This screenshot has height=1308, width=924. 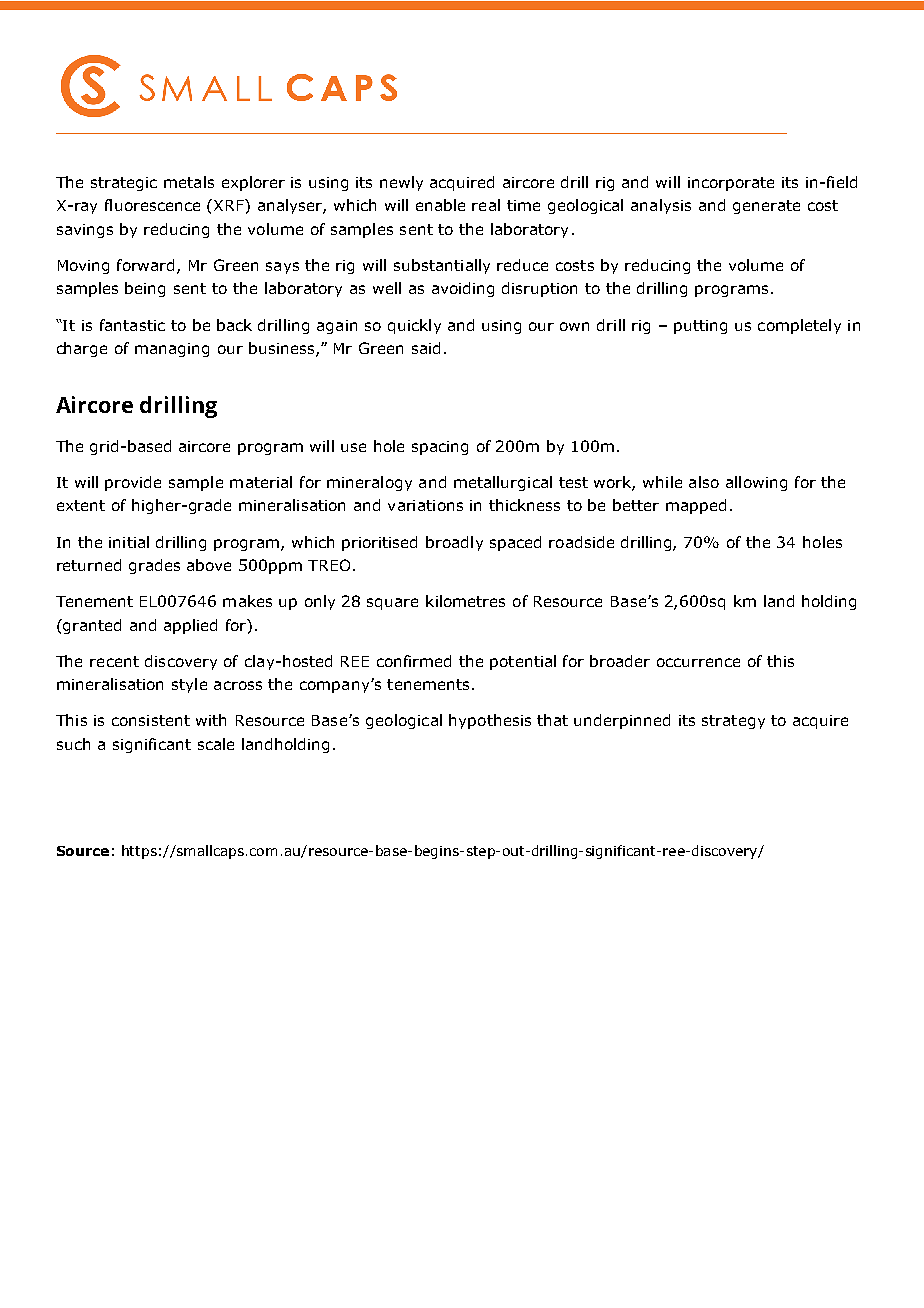 I want to click on applied, so click(x=190, y=626).
